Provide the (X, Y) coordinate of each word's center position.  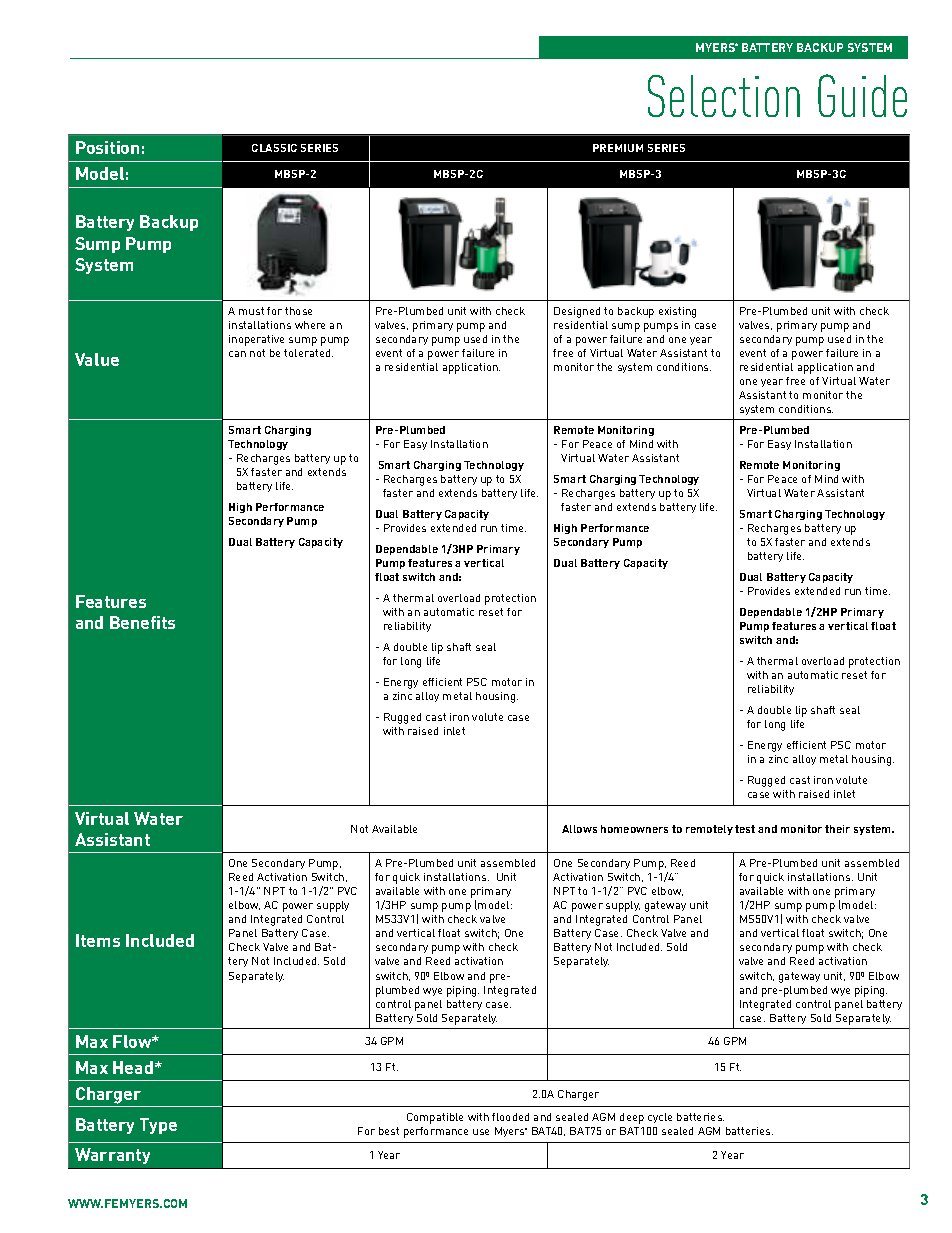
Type (158, 1126)
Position (107, 147)
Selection (724, 96)
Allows (579, 829)
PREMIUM (618, 148)
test (745, 829)
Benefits (142, 622)
